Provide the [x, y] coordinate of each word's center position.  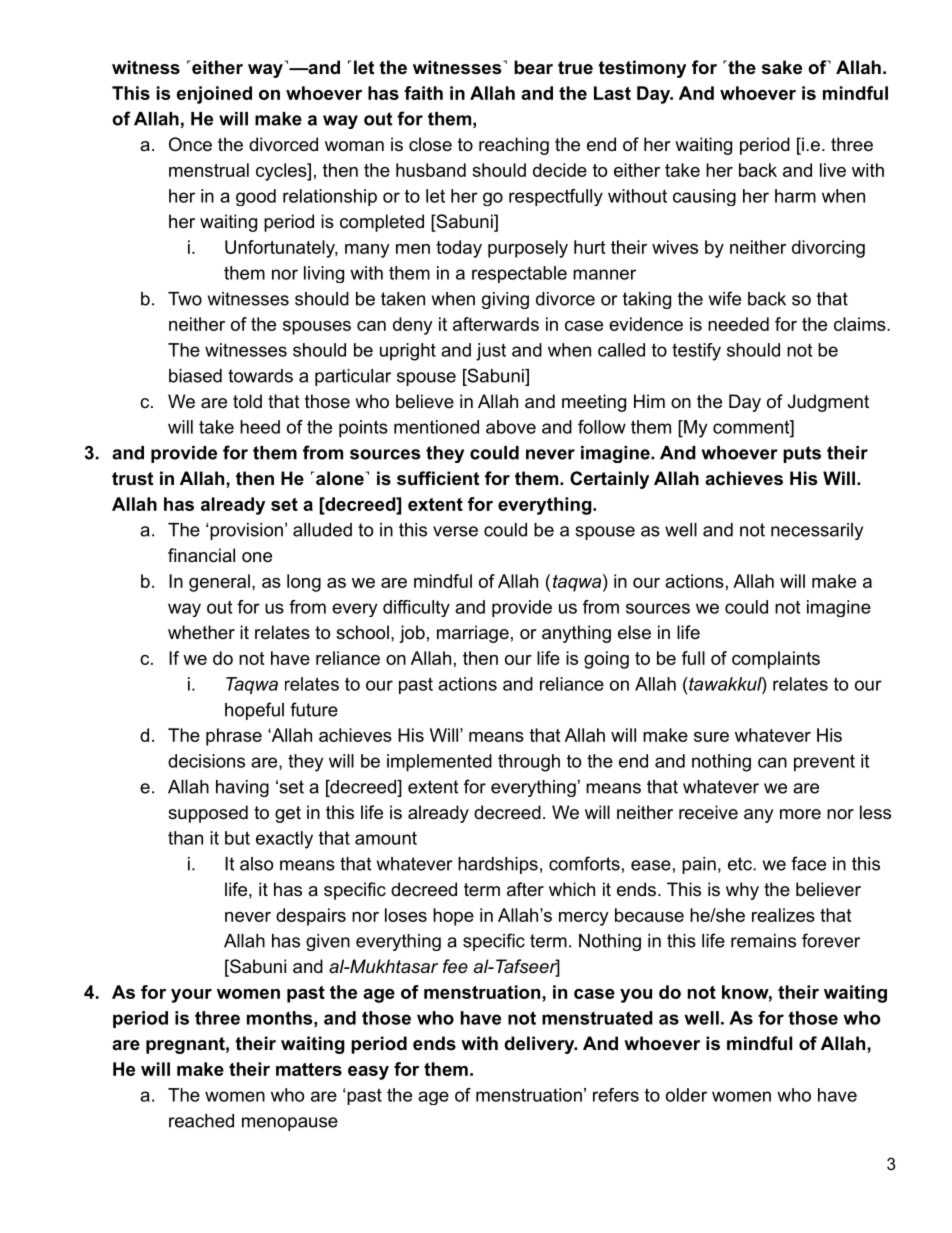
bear [533, 67]
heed [260, 427]
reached [201, 1121]
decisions [206, 761]
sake [782, 67]
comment [752, 427]
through [529, 763]
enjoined [214, 95]
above [511, 427]
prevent [824, 763]
